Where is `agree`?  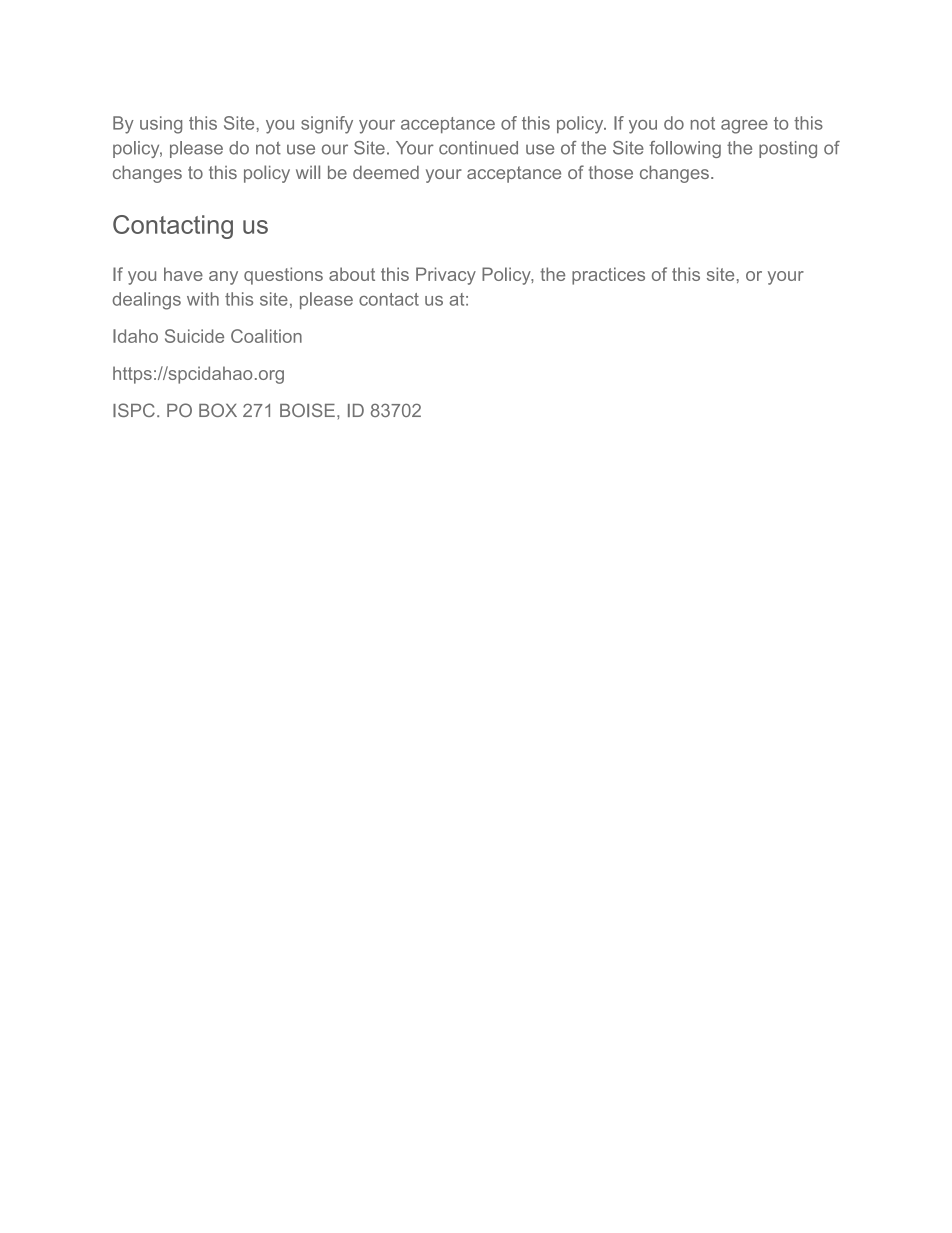
agree is located at coordinates (744, 127).
